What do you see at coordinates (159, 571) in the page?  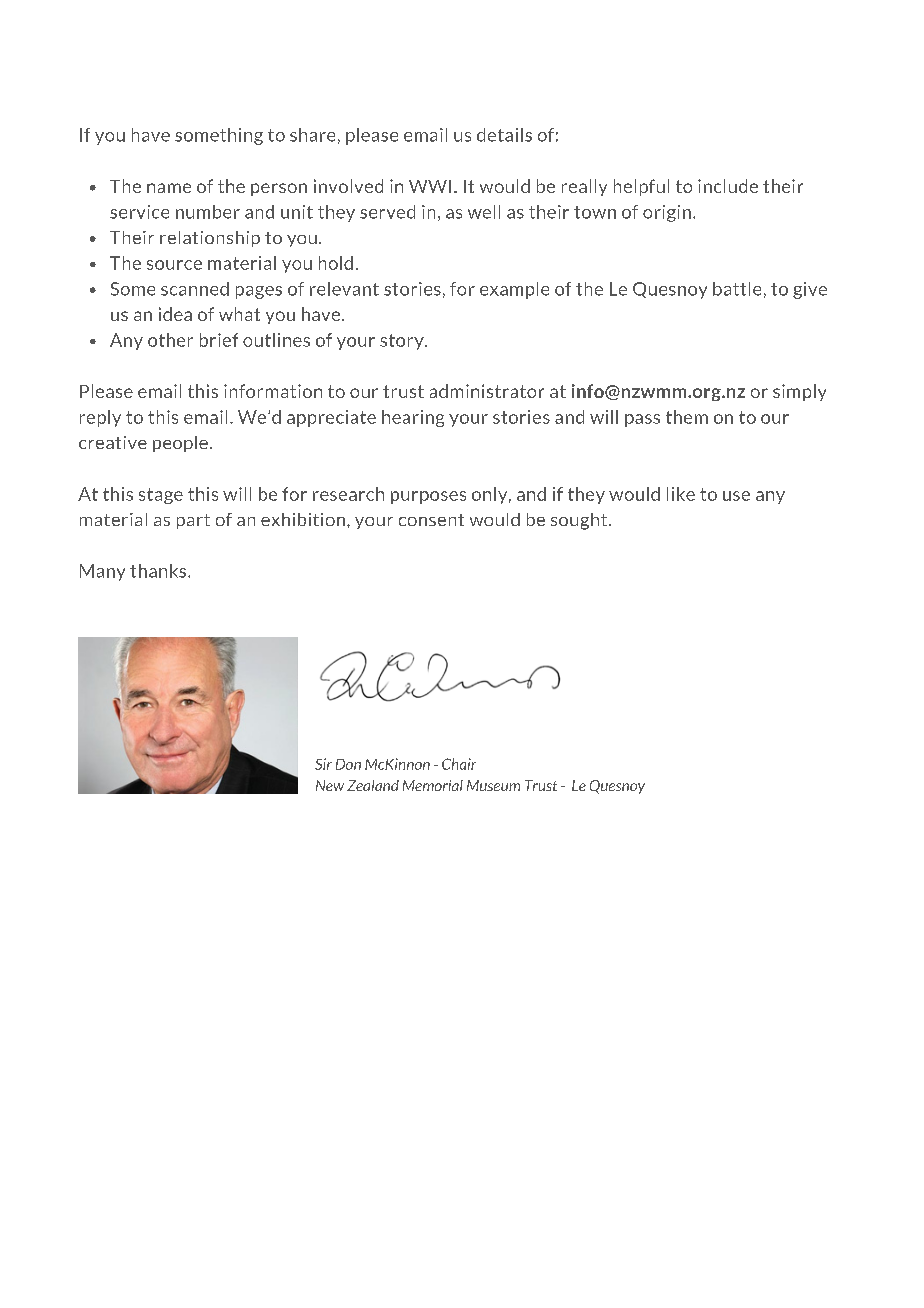 I see `thanks` at bounding box center [159, 571].
